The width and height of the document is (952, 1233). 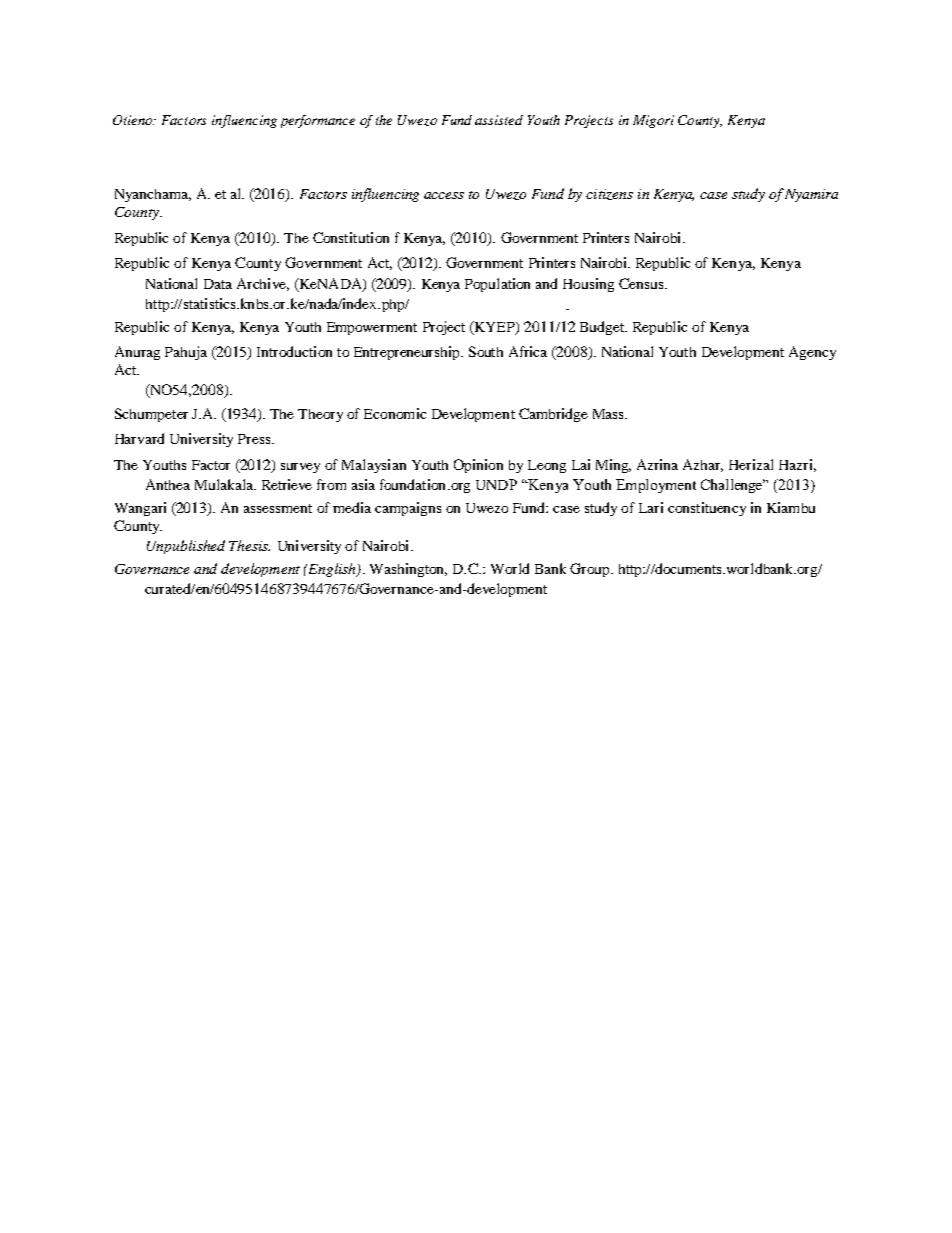 What do you see at coordinates (186, 547) in the document?
I see `Unpublished` at bounding box center [186, 547].
